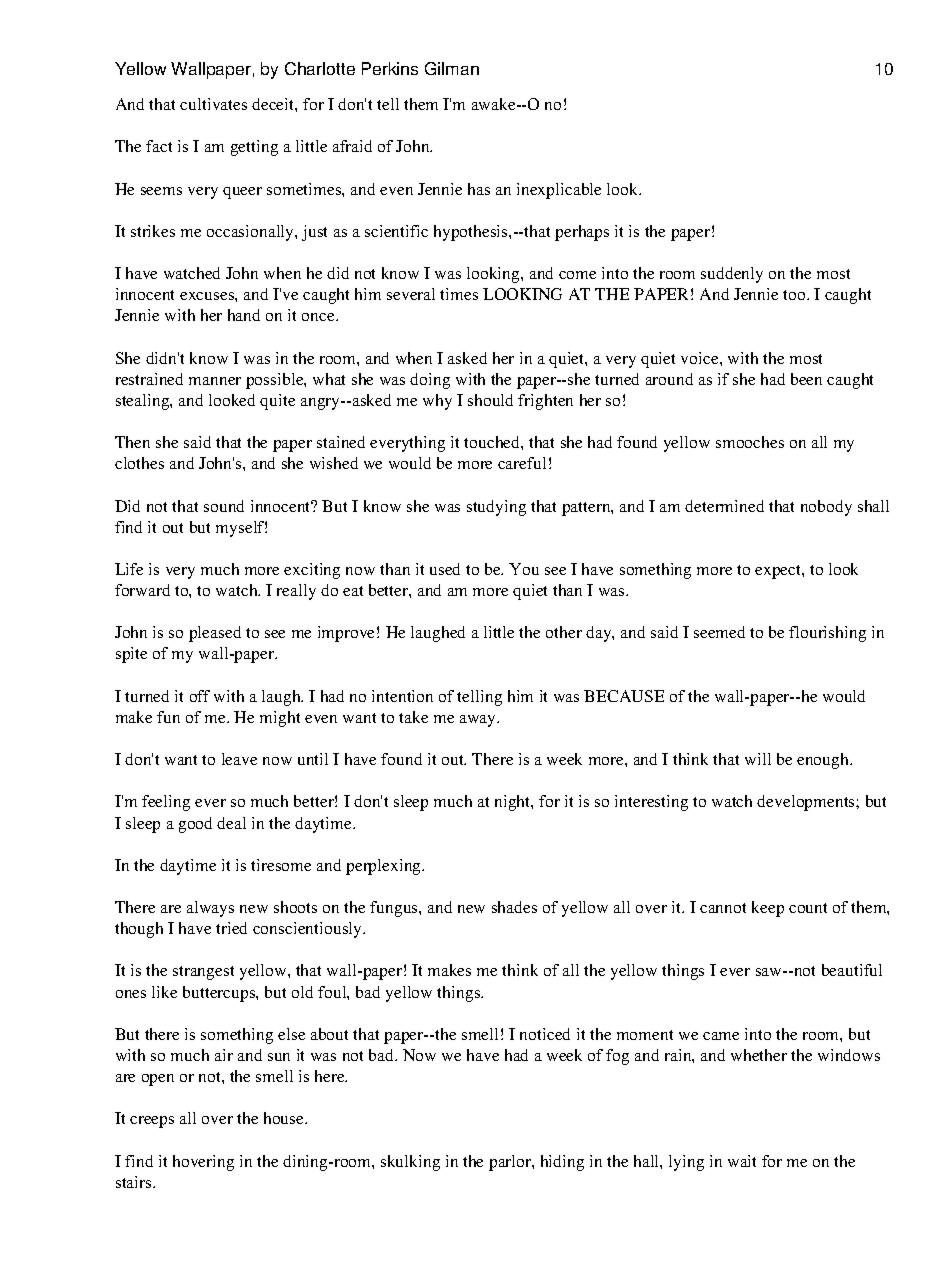 The width and height of the screenshot is (952, 1268). What do you see at coordinates (215, 634) in the screenshot?
I see `pleased` at bounding box center [215, 634].
